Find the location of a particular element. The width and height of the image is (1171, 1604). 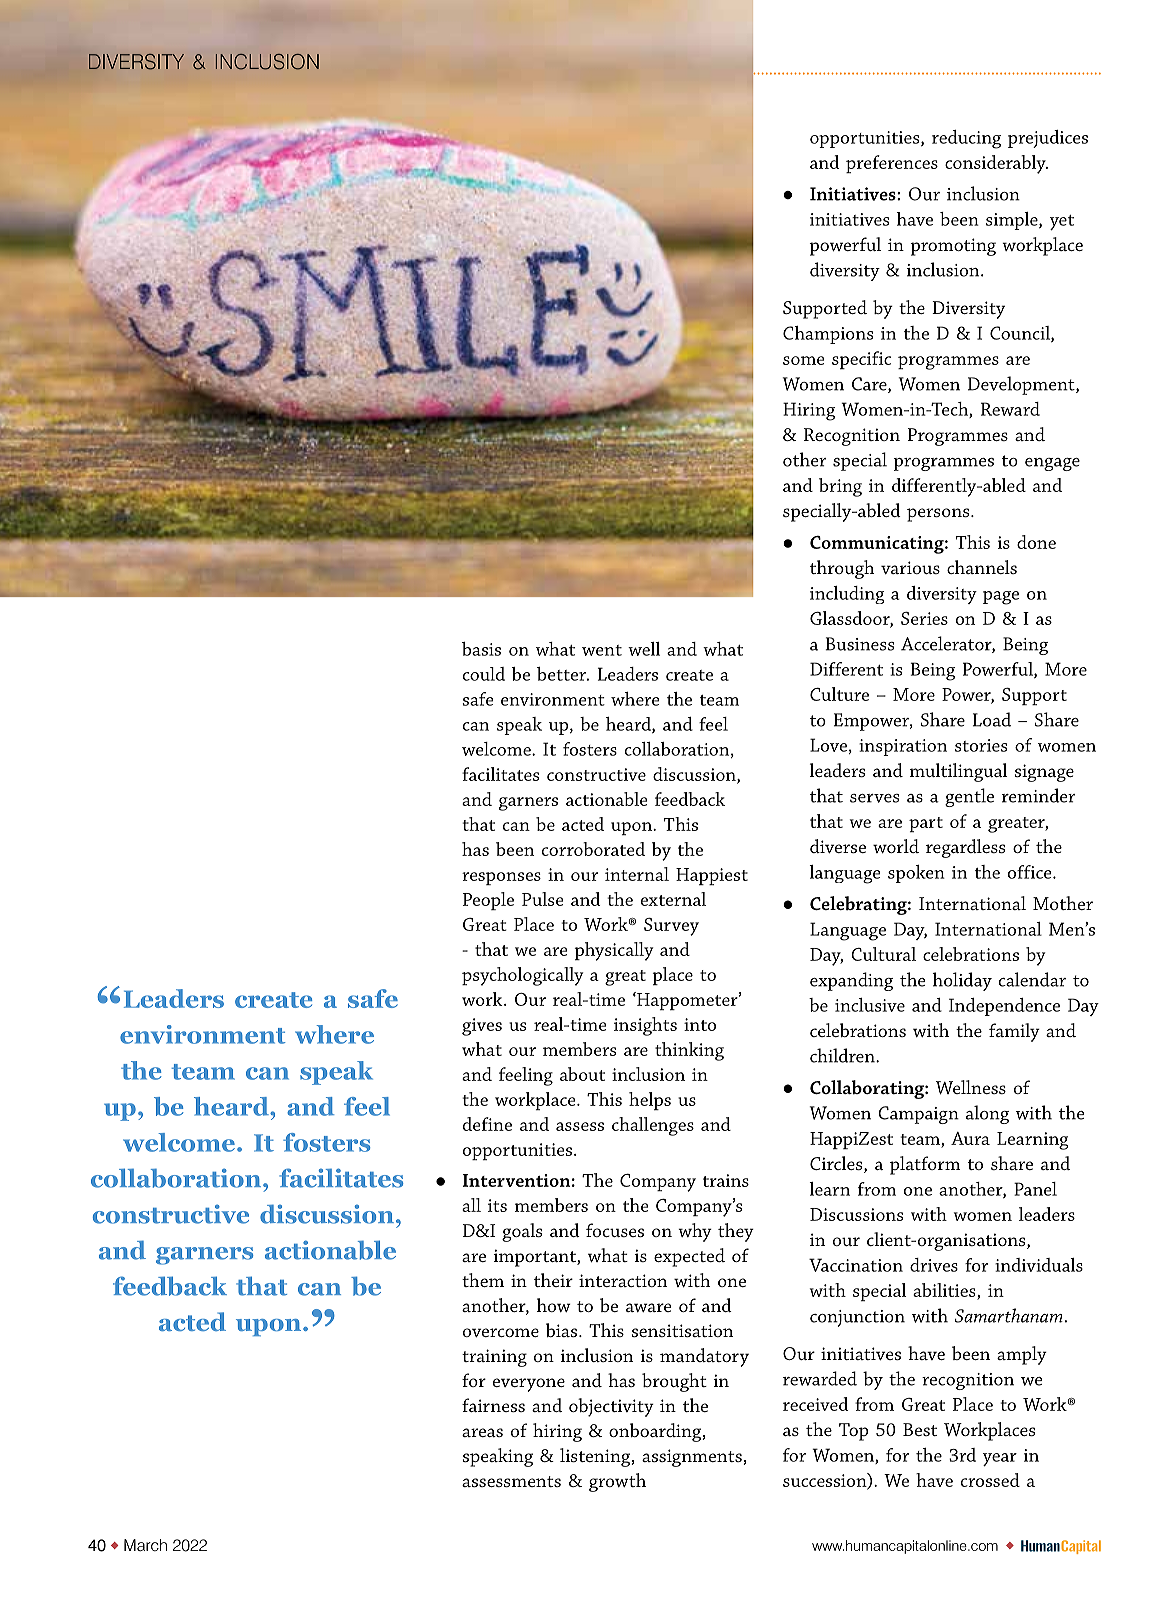

holiday is located at coordinates (962, 981).
